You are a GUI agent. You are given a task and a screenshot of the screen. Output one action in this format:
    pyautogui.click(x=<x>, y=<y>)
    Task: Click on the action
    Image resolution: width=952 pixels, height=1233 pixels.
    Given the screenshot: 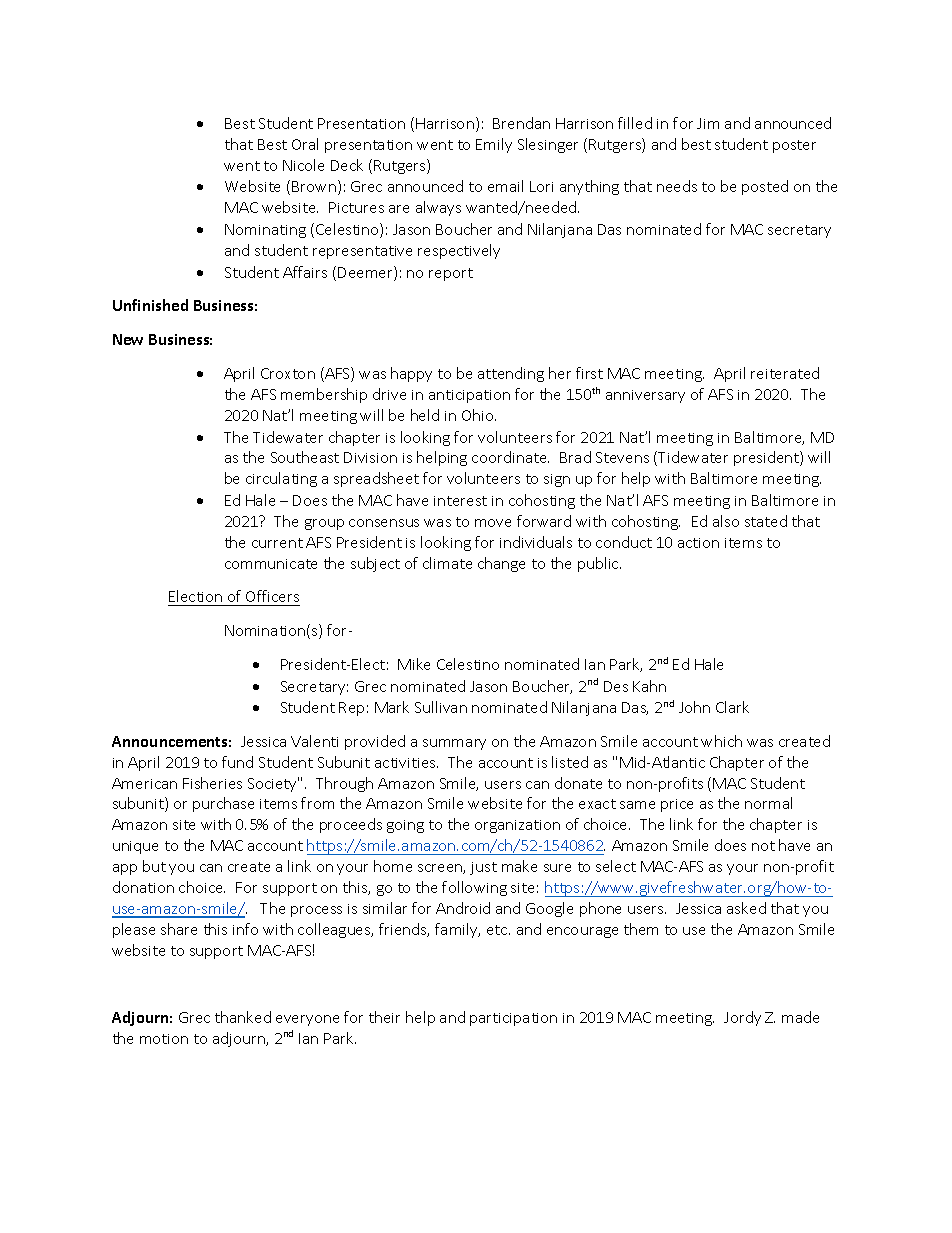 What is the action you would take?
    pyautogui.click(x=698, y=543)
